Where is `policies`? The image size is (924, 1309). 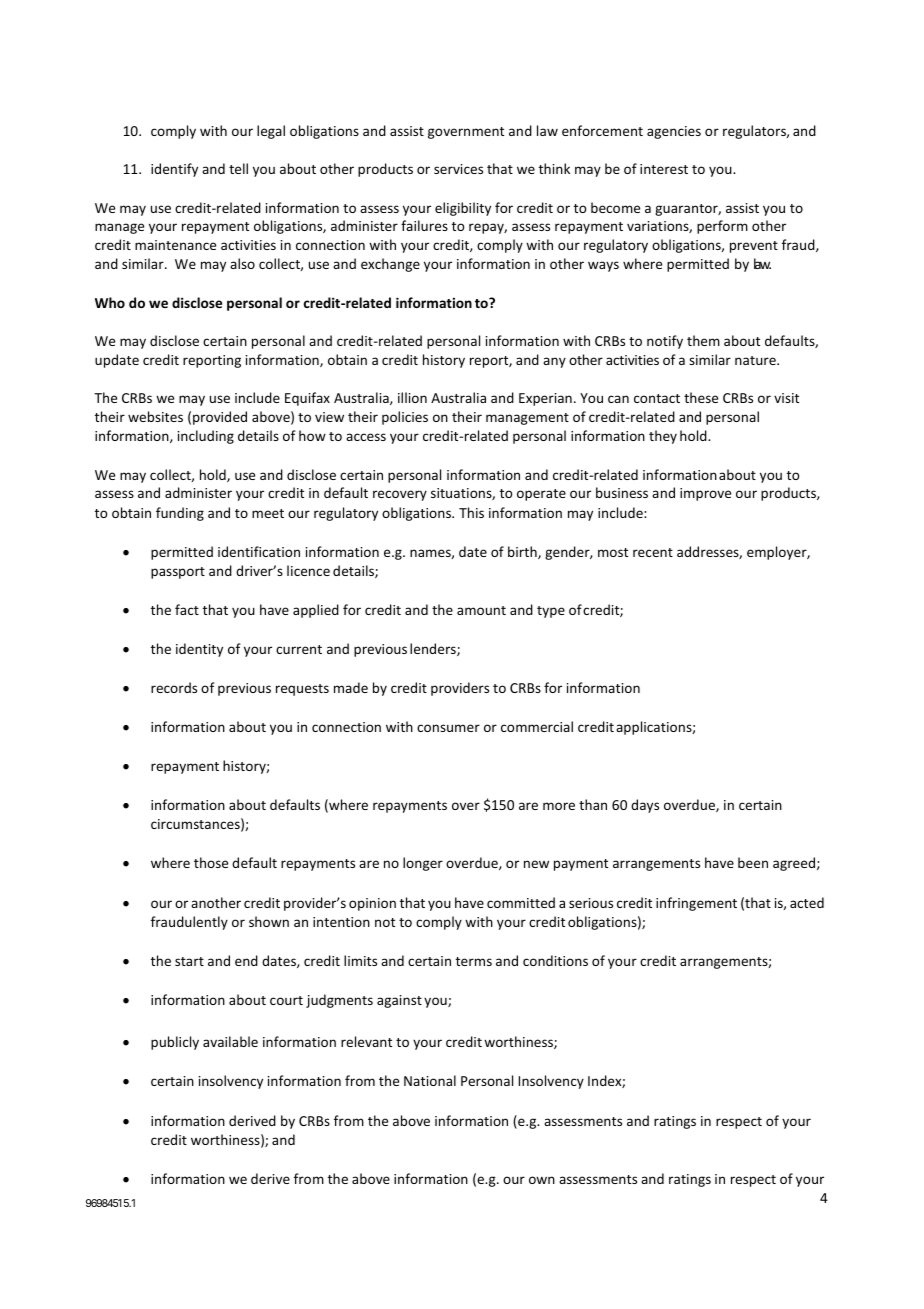 policies is located at coordinates (405, 418).
